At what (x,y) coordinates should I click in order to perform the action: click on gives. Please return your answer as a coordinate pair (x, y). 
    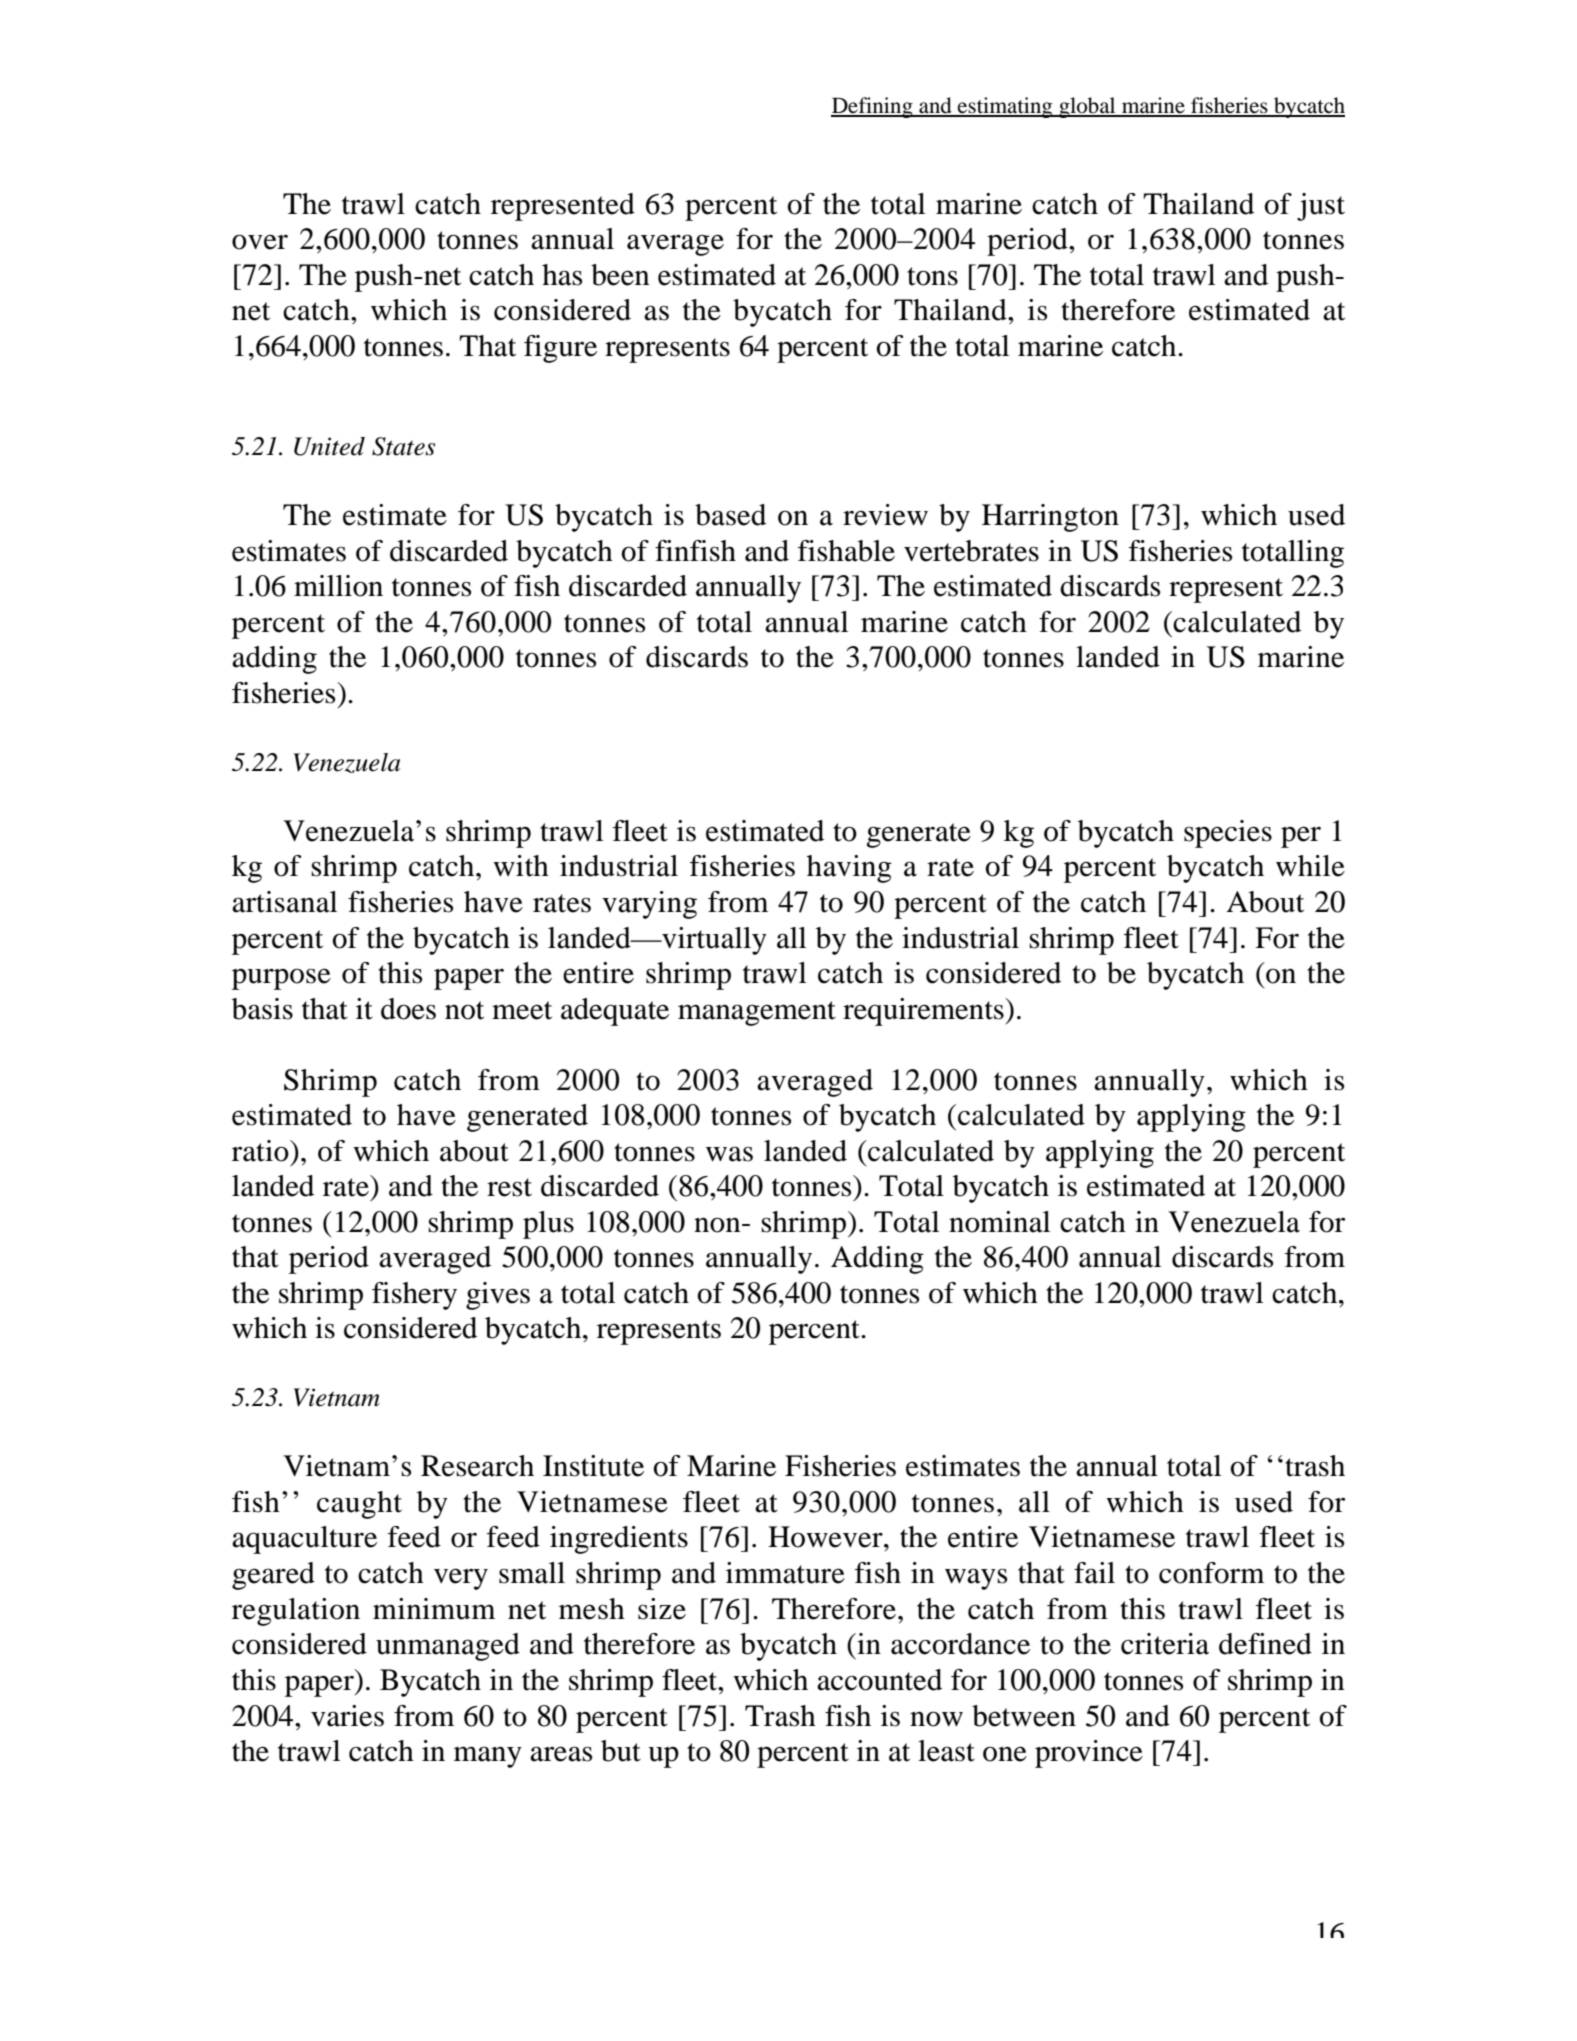
    Looking at the image, I should click on (498, 1296).
